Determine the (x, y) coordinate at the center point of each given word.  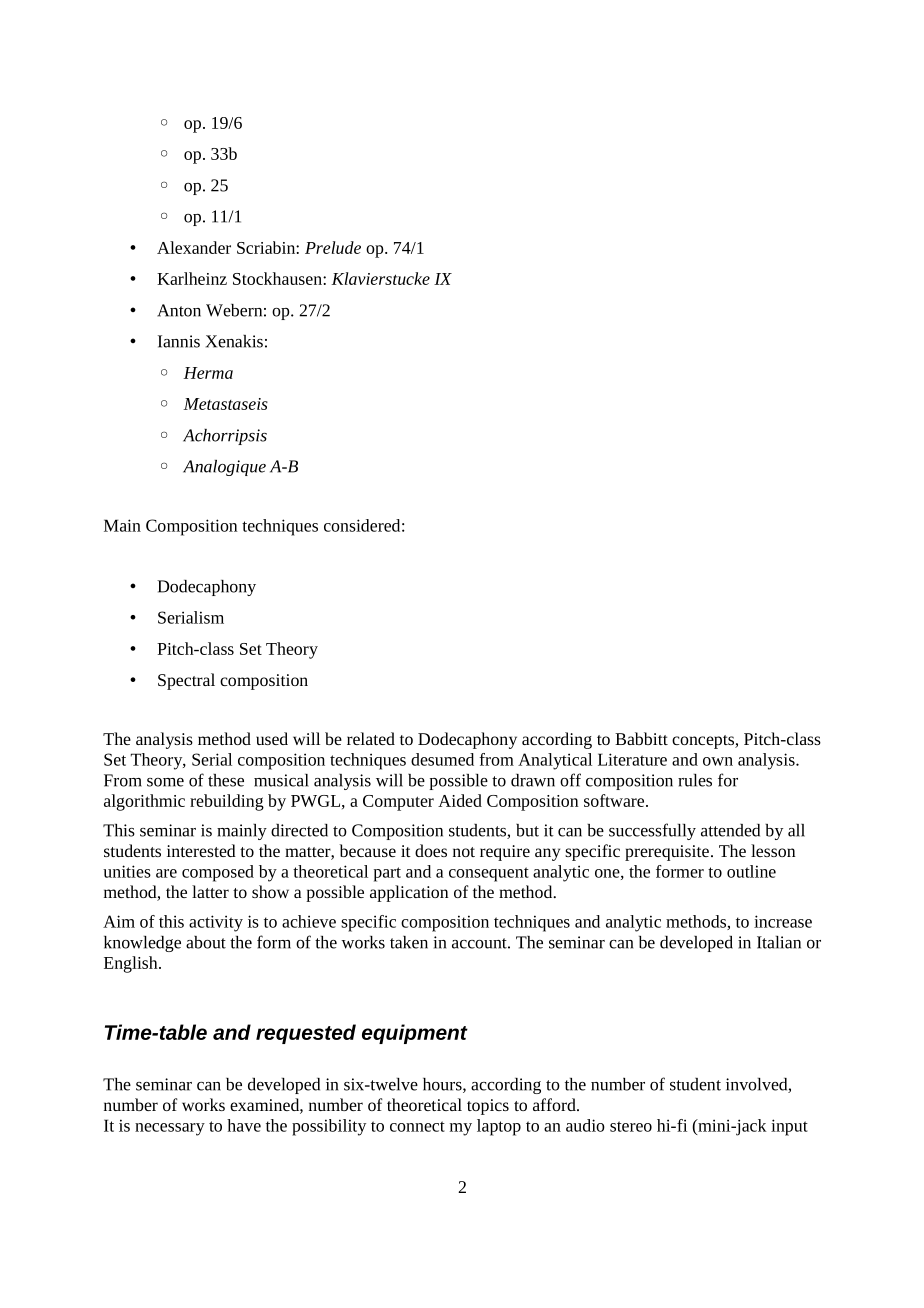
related (371, 738)
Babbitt (641, 738)
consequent (489, 874)
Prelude (333, 247)
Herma (208, 373)
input (789, 1127)
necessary (170, 1129)
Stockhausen (278, 278)
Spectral (186, 681)
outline (751, 871)
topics (488, 1107)
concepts (704, 742)
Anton (179, 310)
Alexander (194, 247)
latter (210, 891)
